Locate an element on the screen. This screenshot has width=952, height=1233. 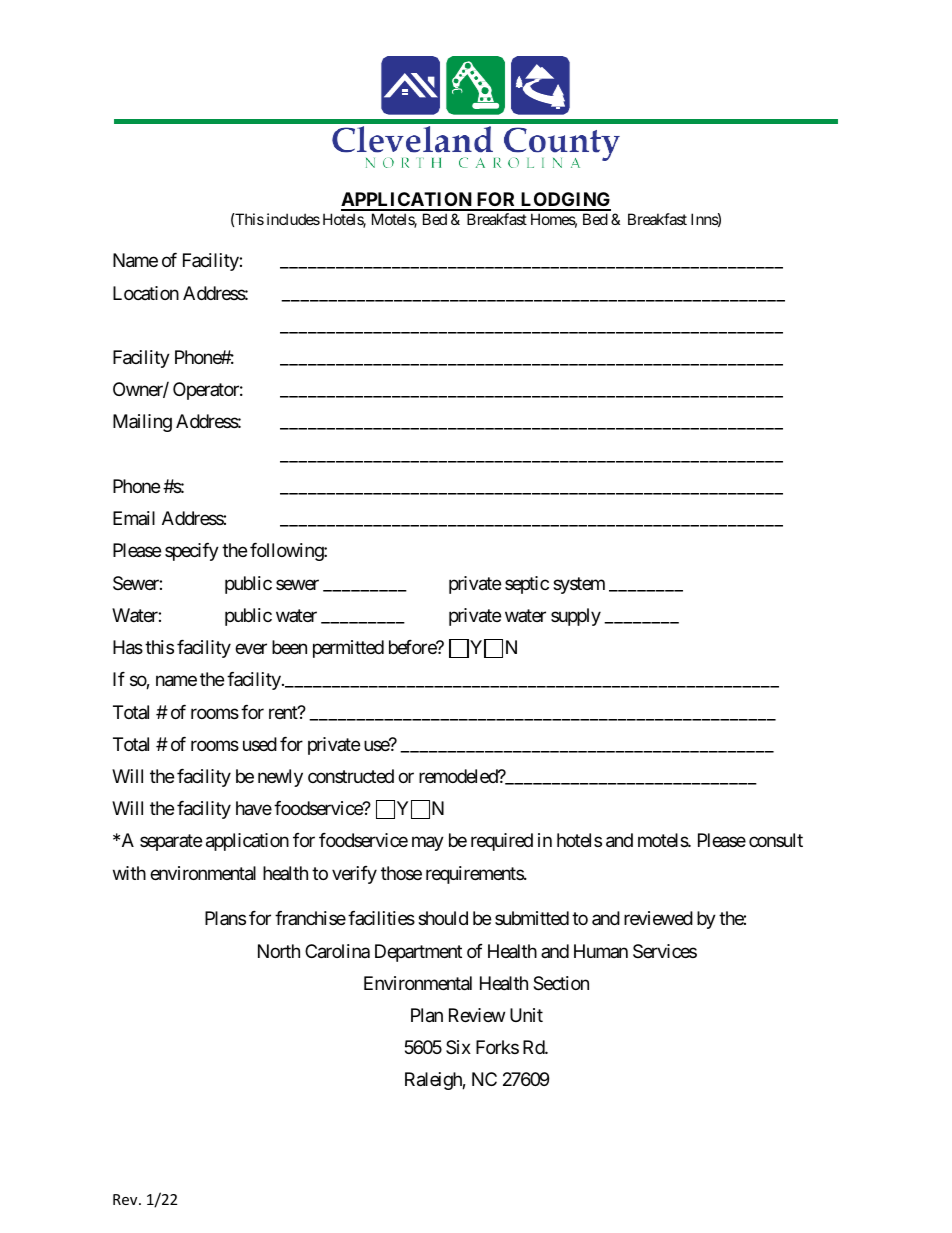
North is located at coordinates (279, 951).
